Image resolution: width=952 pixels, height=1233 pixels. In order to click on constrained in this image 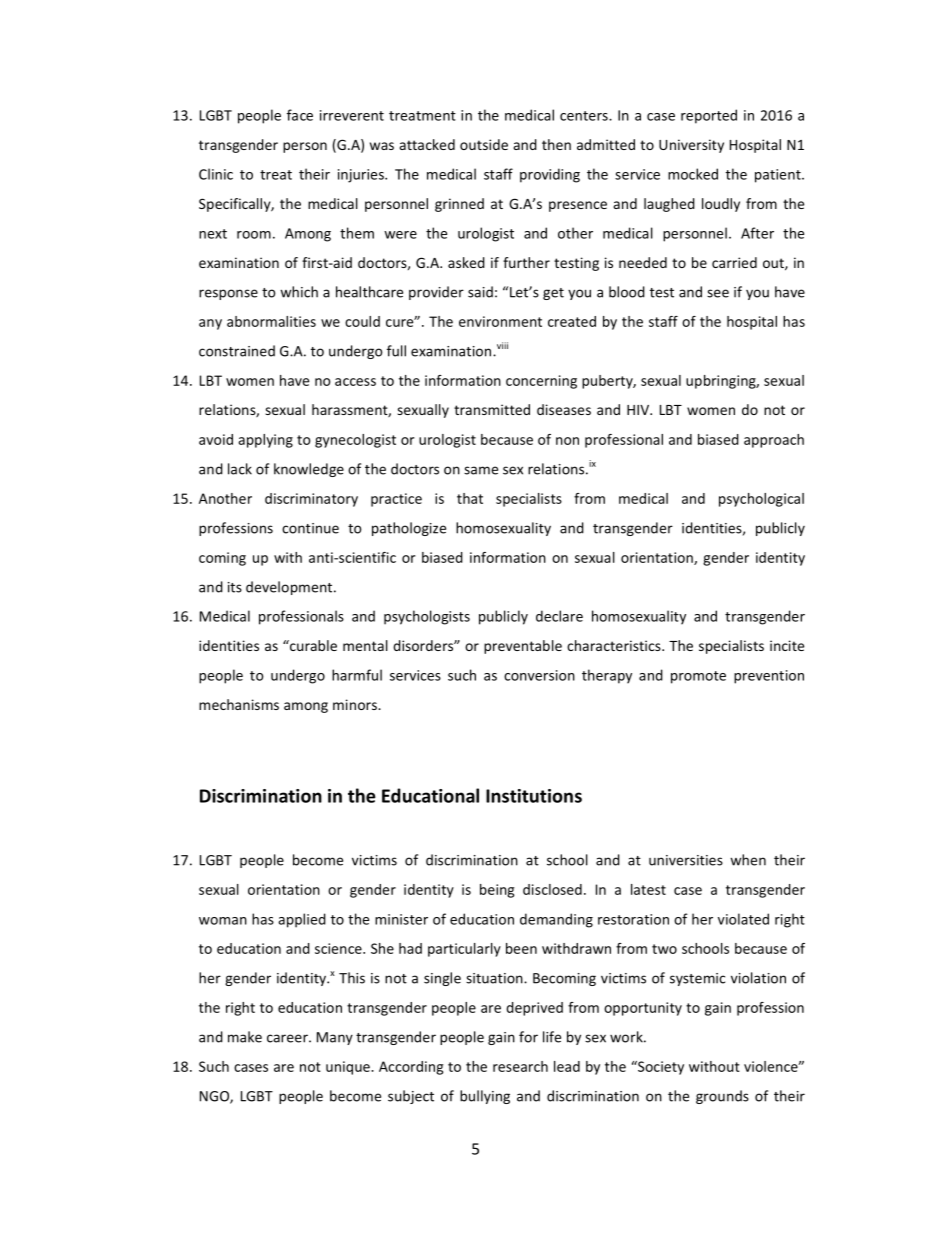, I will do `click(237, 351)`.
